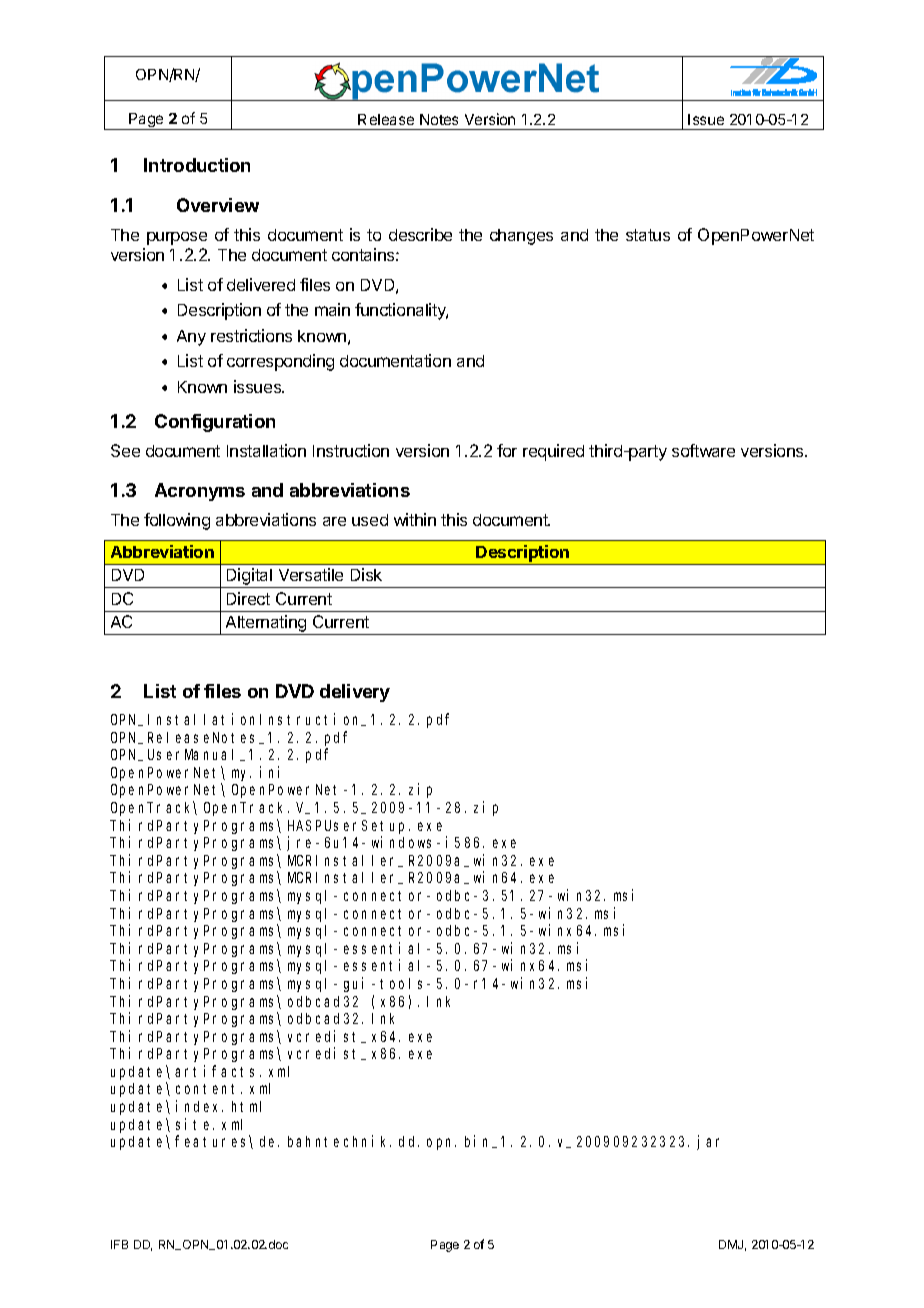 The width and height of the screenshot is (924, 1308). Describe the element at coordinates (197, 165) in the screenshot. I see `Introduction` at that location.
